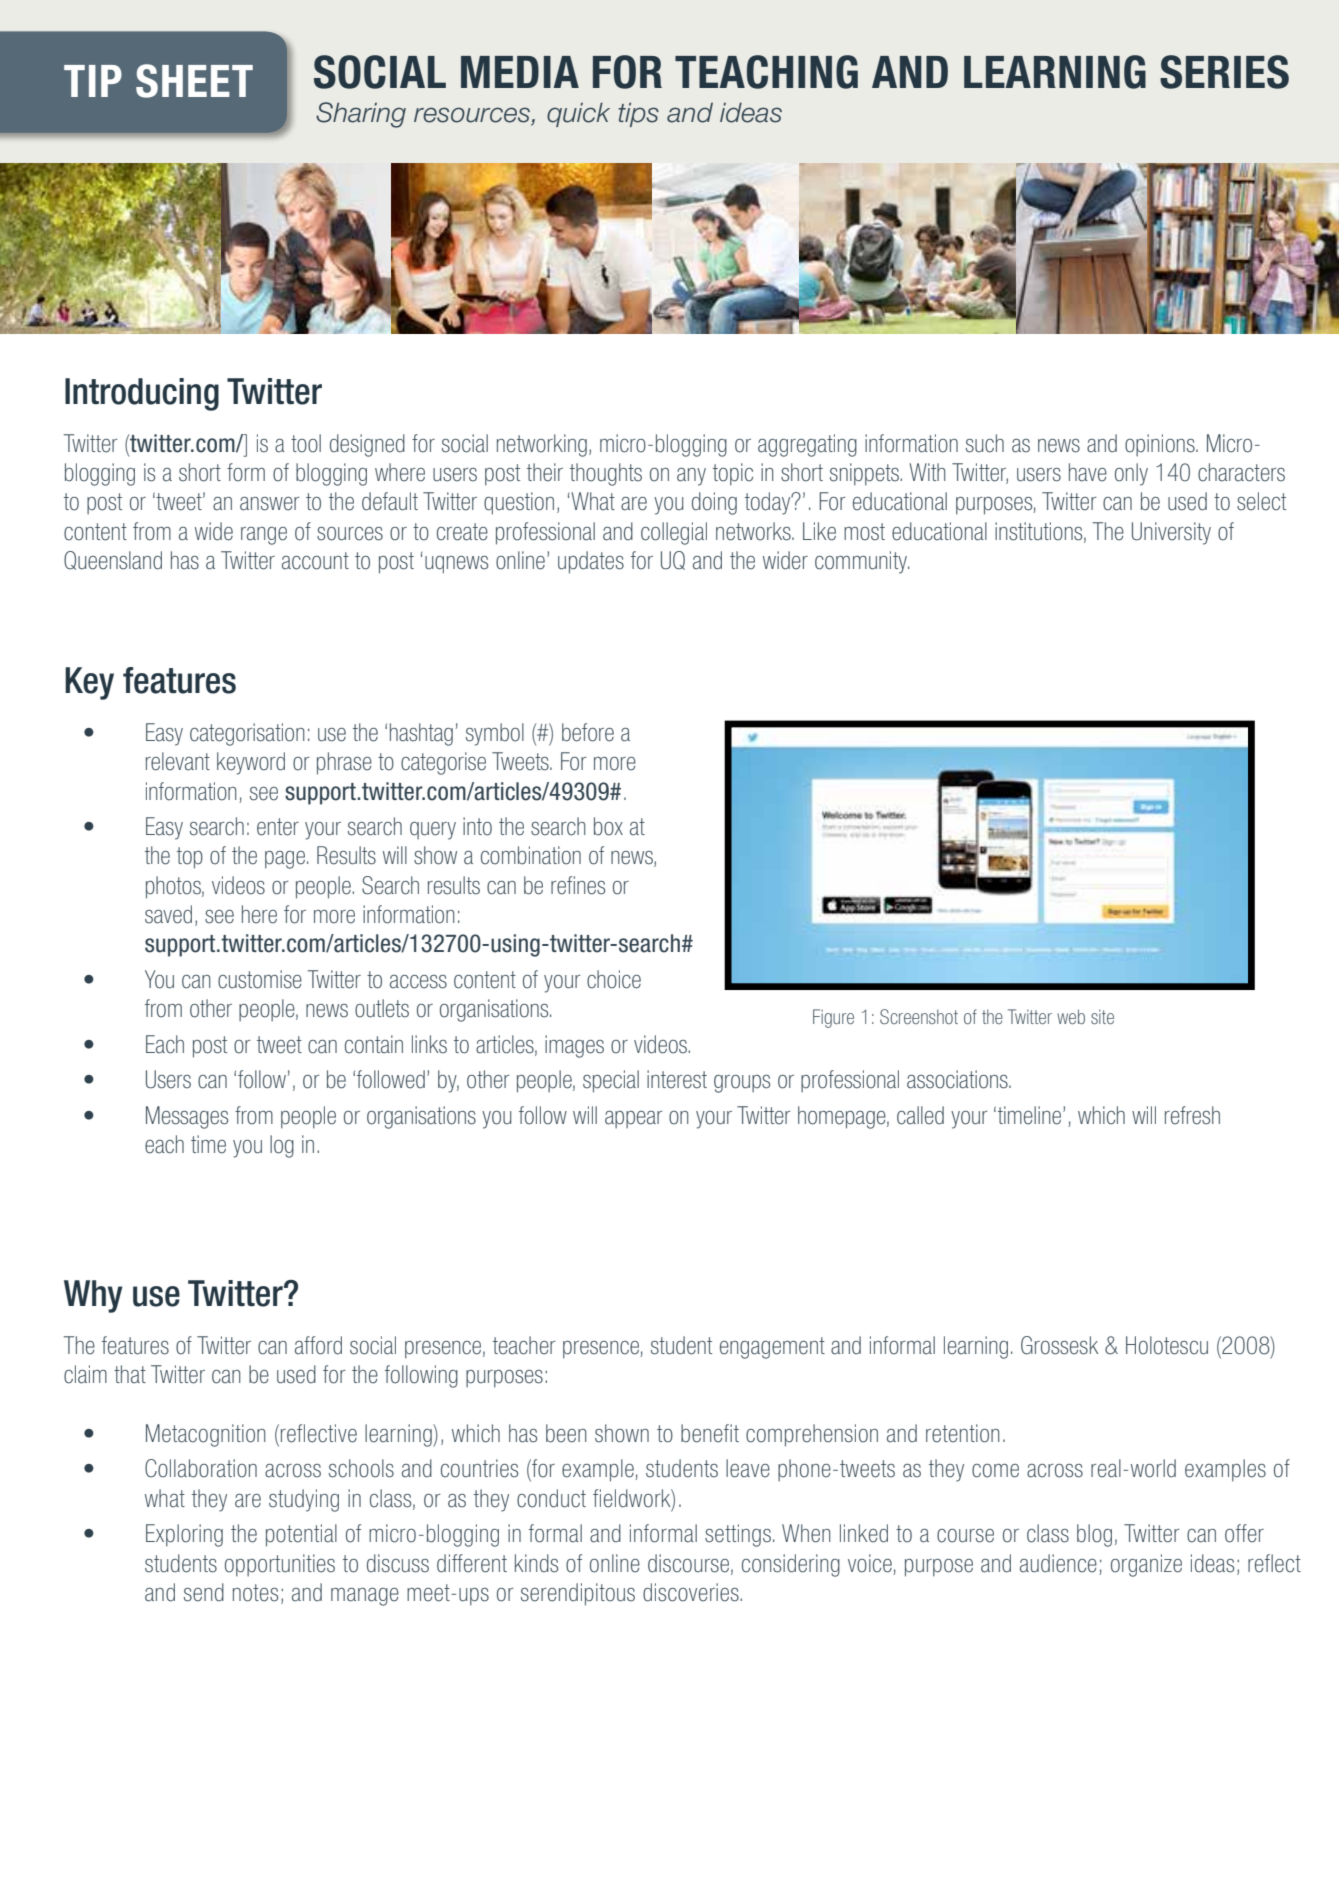 This page has height=1894, width=1339. What do you see at coordinates (194, 81) in the page?
I see `SHEET` at bounding box center [194, 81].
